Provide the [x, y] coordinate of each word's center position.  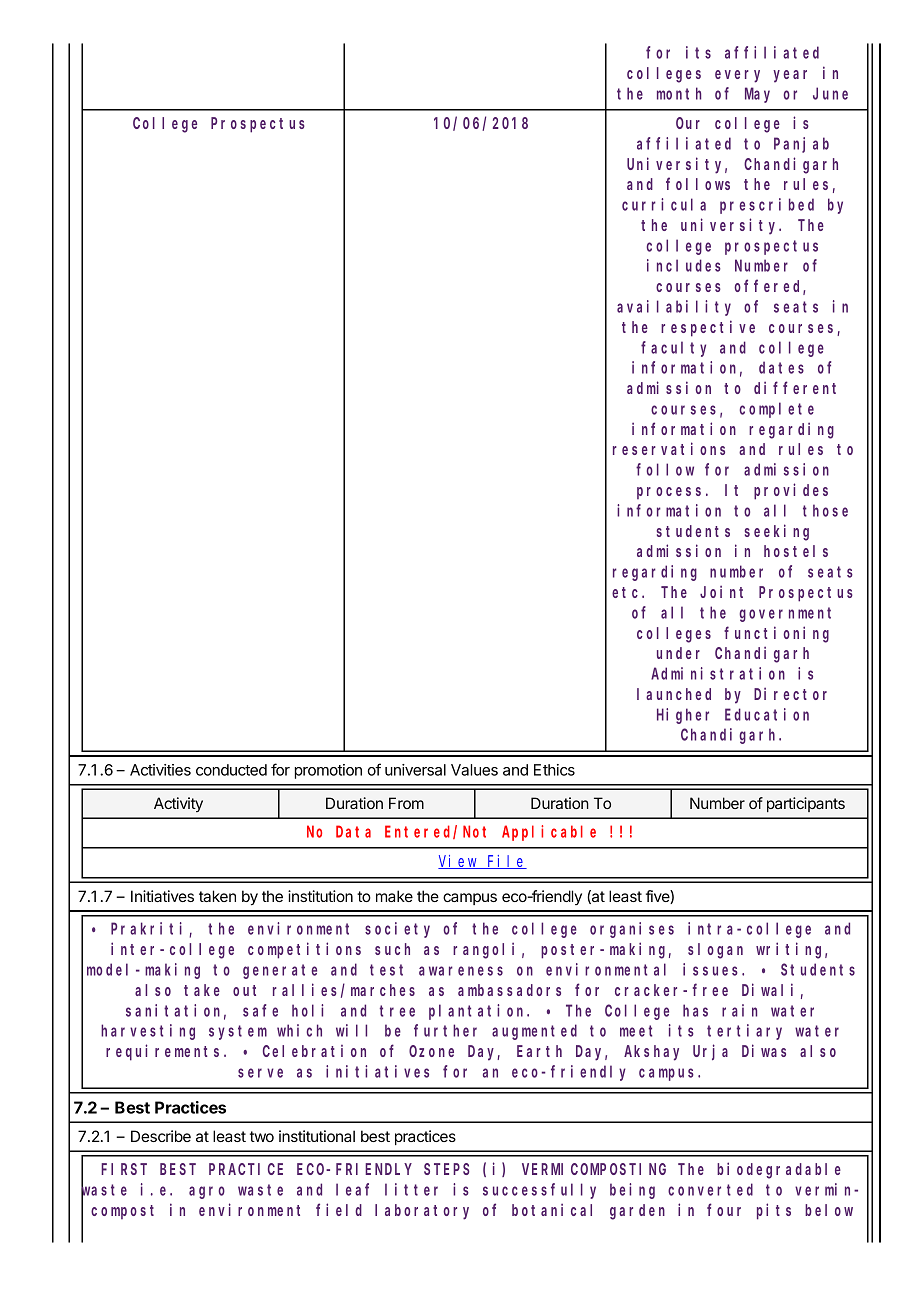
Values [474, 770]
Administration [718, 673]
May [757, 95]
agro [207, 1192]
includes [684, 265]
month [679, 93]
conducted [231, 770]
